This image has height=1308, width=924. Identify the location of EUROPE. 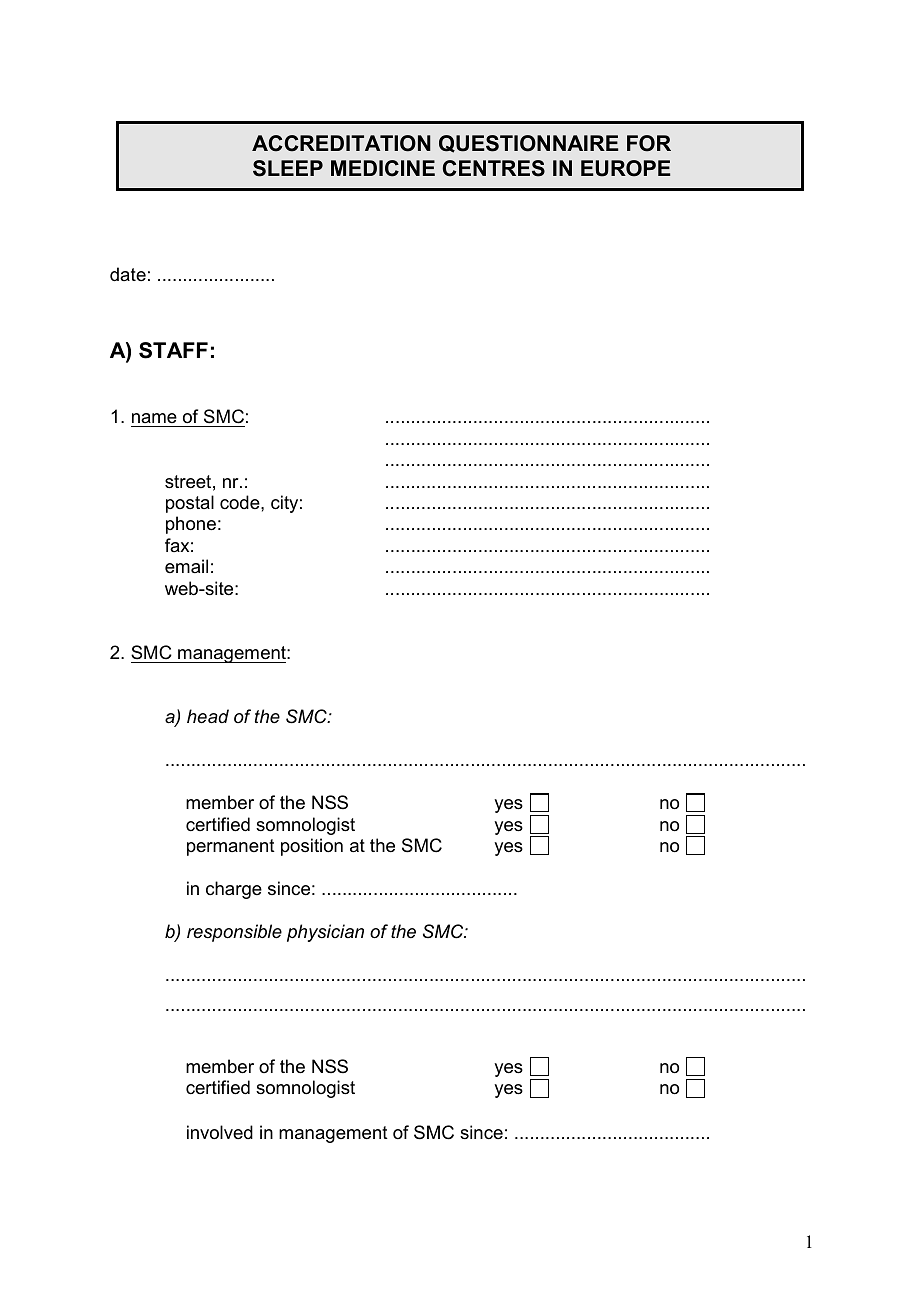
(625, 168).
